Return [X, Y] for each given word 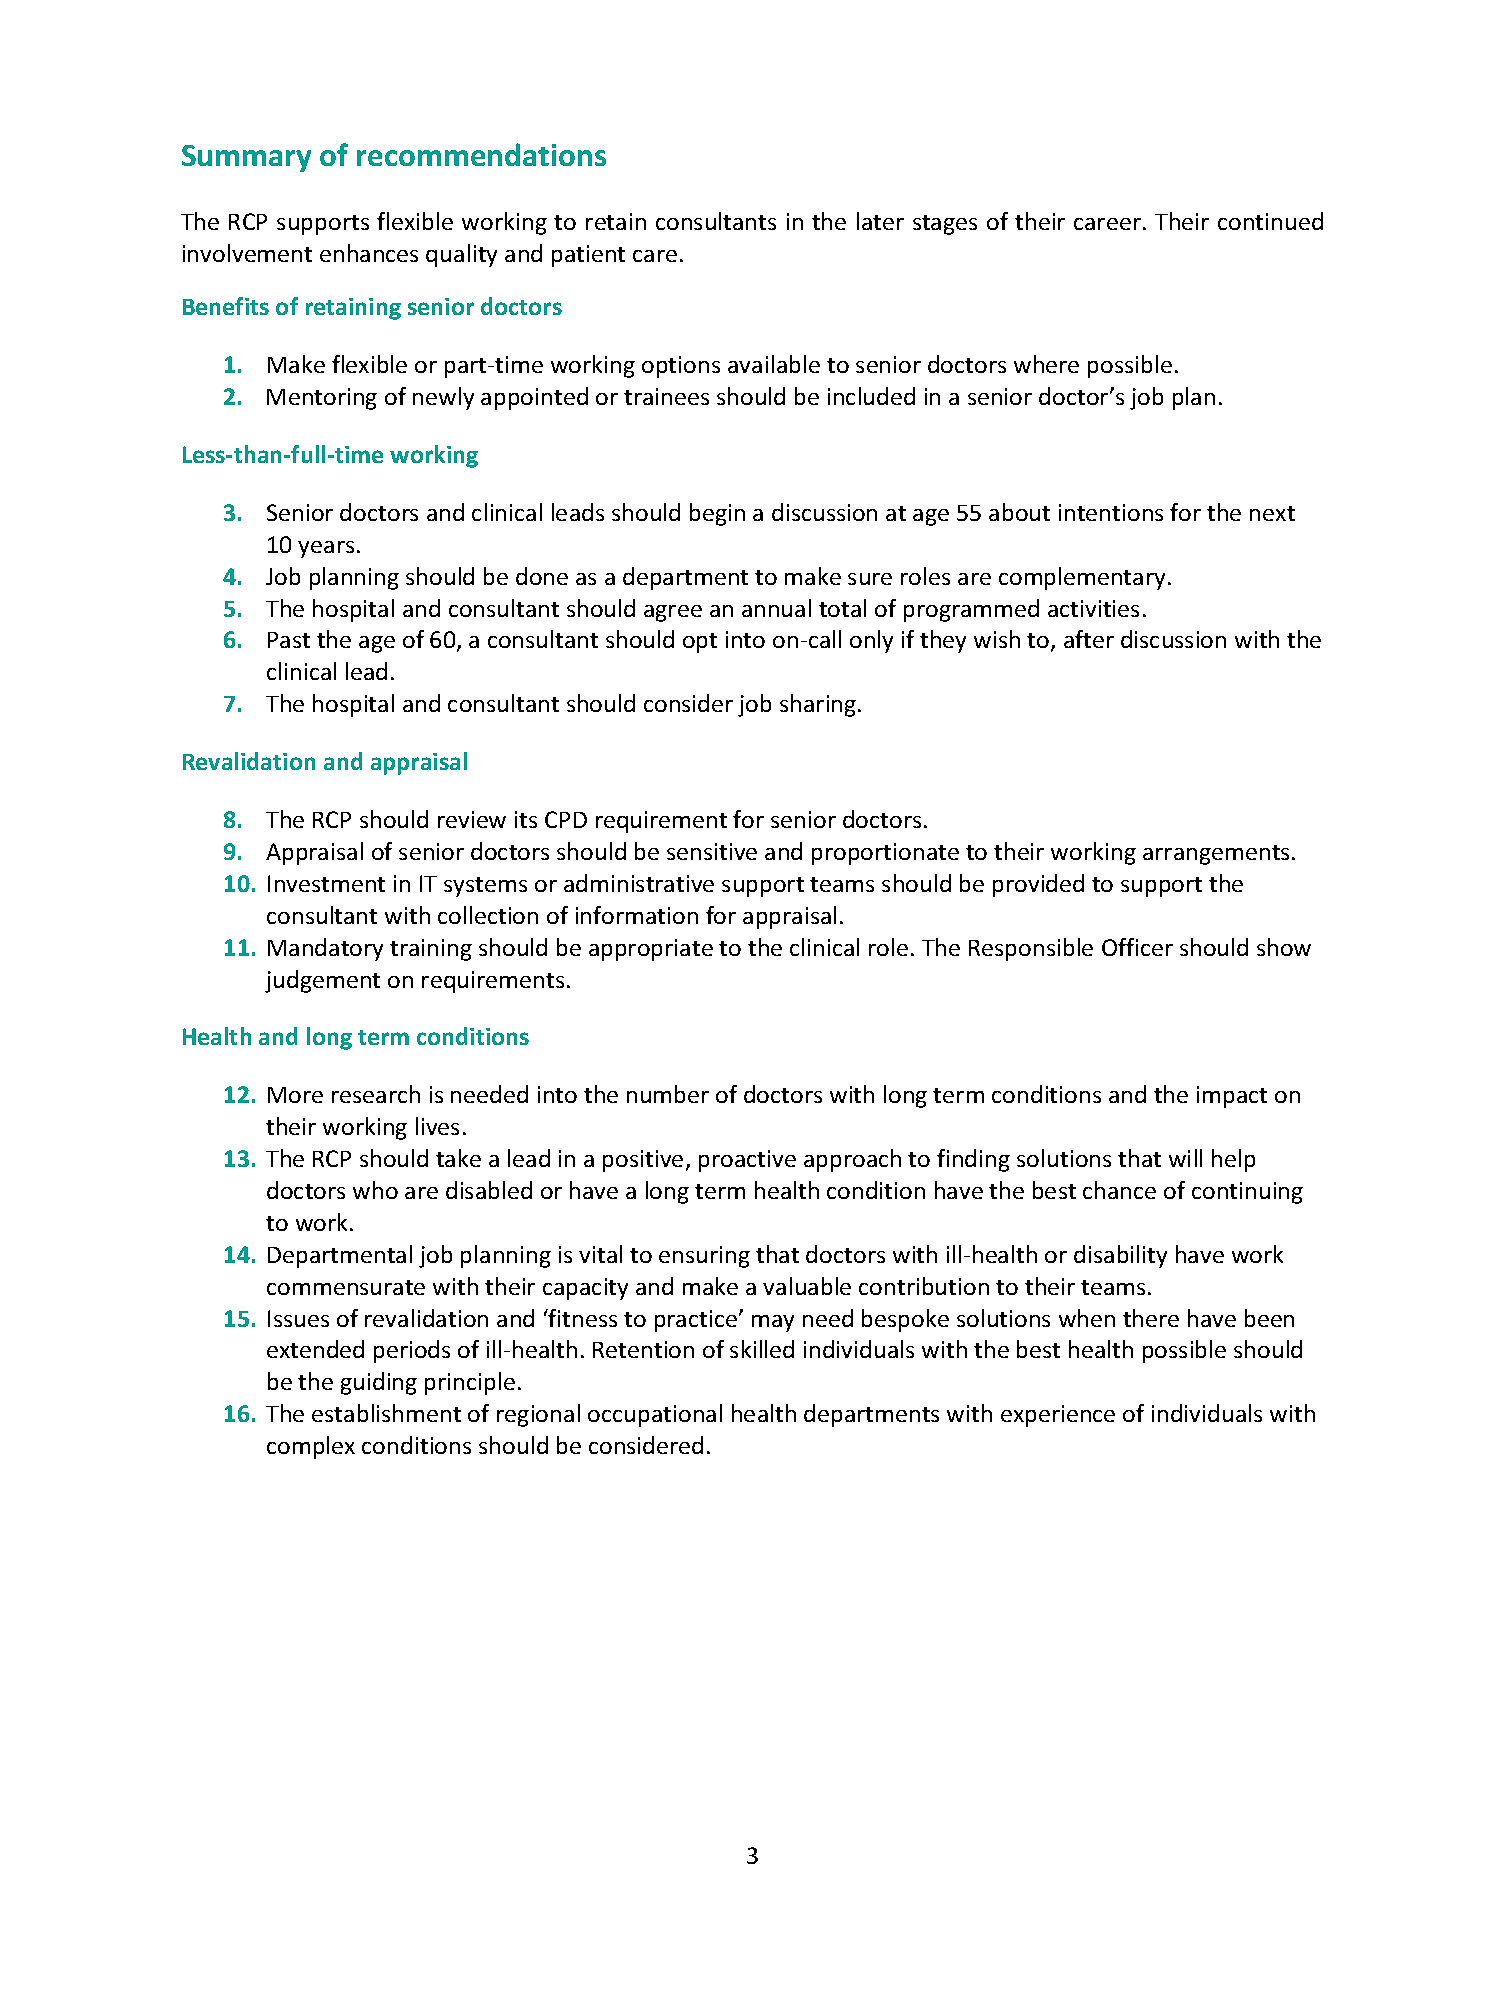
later [880, 221]
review [472, 819]
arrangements [1216, 855]
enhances [369, 253]
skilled [762, 1349]
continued [1270, 221]
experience [1058, 1416]
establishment [386, 1413]
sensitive [712, 851]
